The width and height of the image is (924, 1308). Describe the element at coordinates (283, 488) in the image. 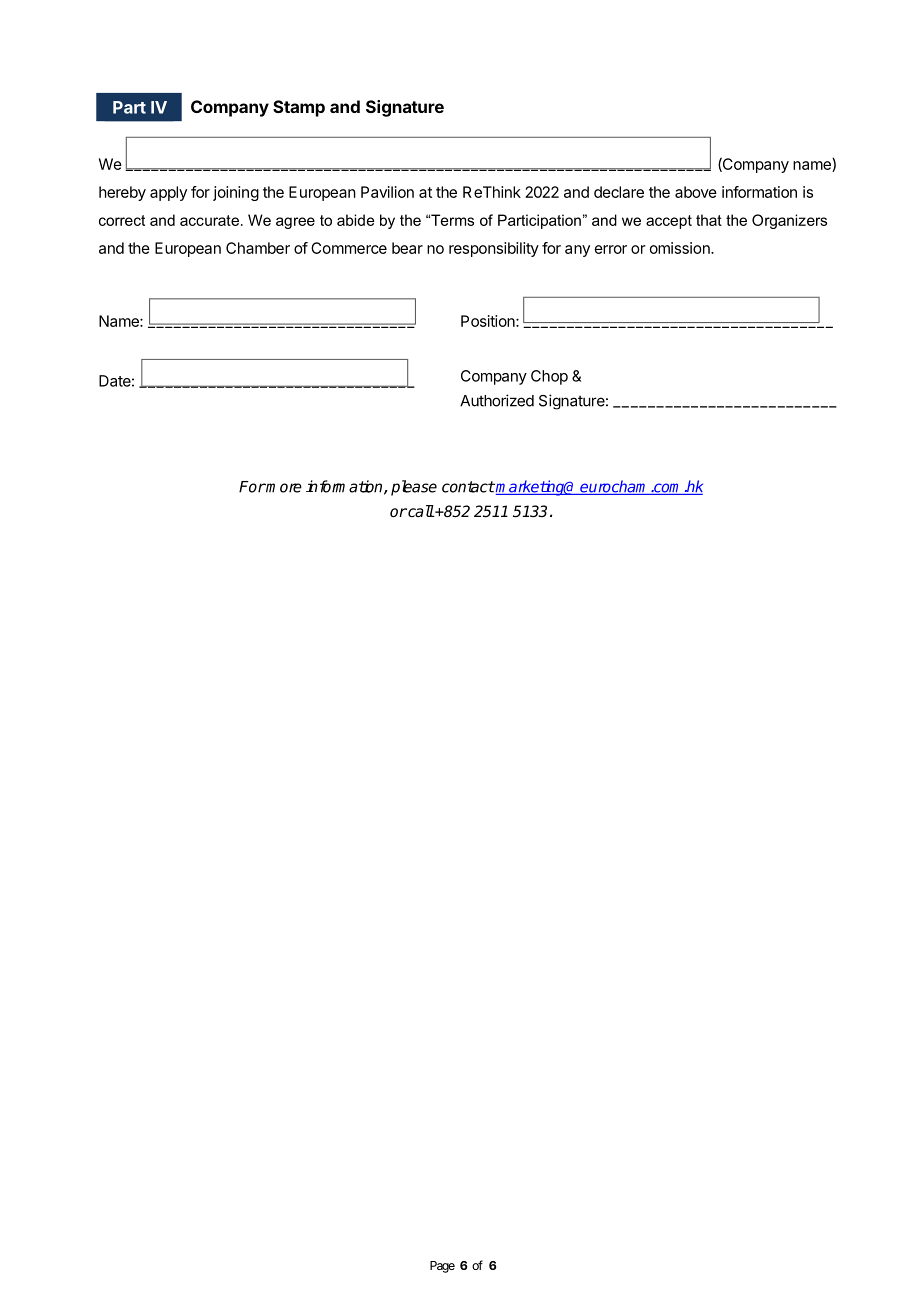

I see `more` at that location.
